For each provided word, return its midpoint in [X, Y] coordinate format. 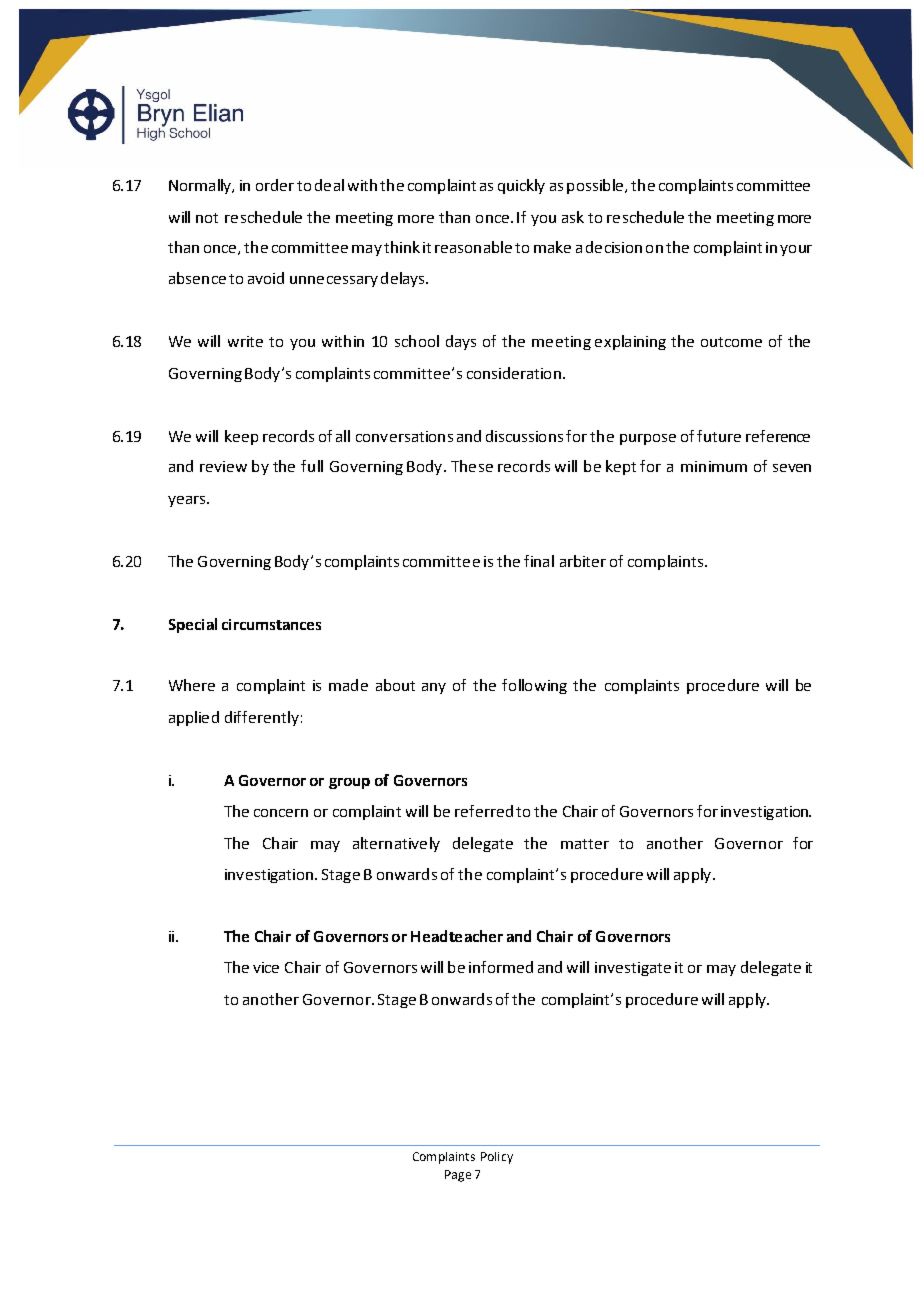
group [349, 783]
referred [484, 811]
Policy [497, 1158]
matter [585, 844]
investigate [633, 969]
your [796, 250]
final [539, 561]
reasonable [473, 247]
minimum [714, 466]
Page [458, 1176]
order [275, 185]
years [188, 501]
